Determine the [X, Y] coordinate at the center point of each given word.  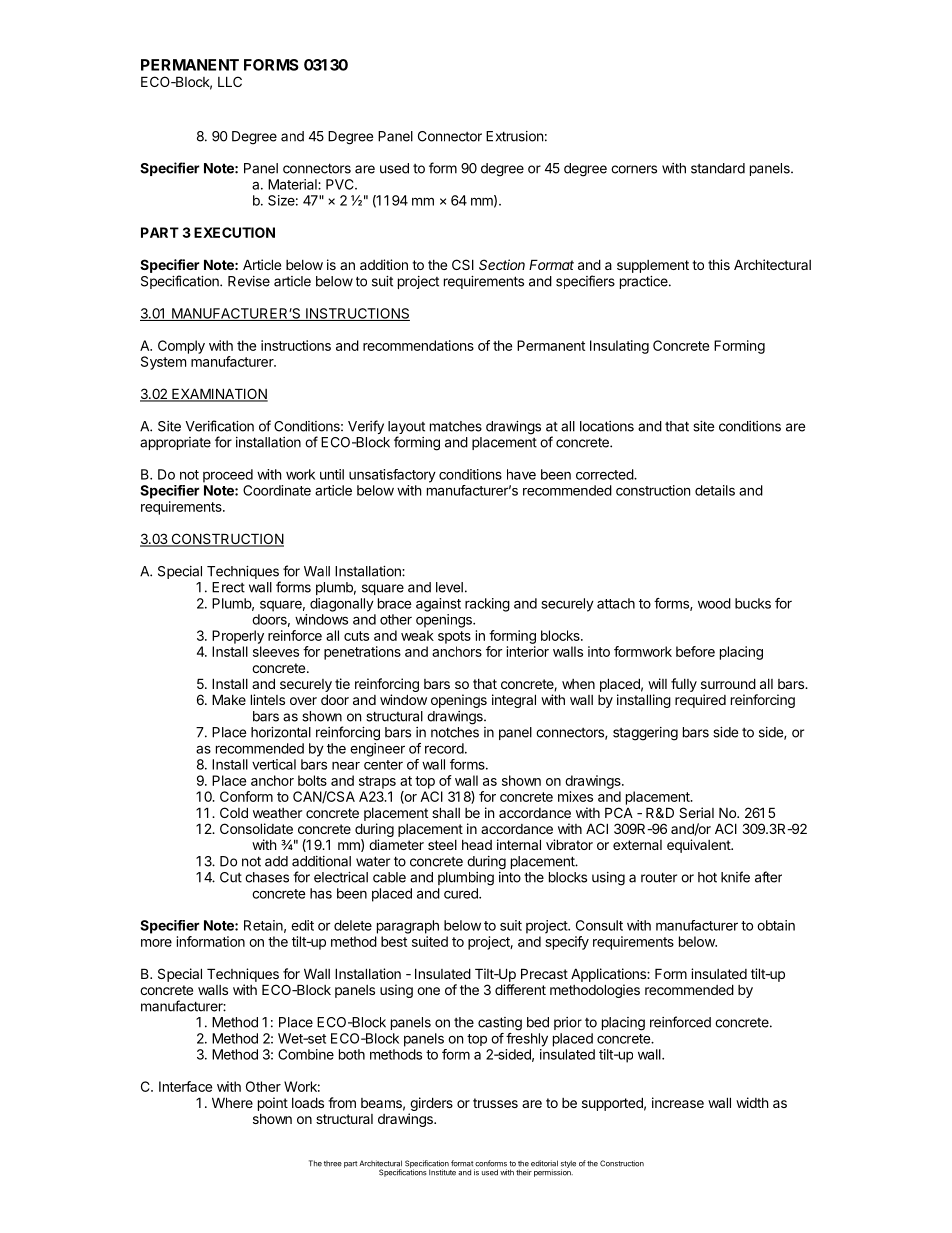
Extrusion [514, 136]
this [719, 264]
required [700, 701]
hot [707, 877]
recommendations [418, 345]
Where [232, 1102]
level [449, 587]
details [715, 490]
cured [462, 893]
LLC [230, 81]
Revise [249, 281]
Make [229, 699]
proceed [228, 476]
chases [267, 877]
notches [455, 732]
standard [718, 168]
